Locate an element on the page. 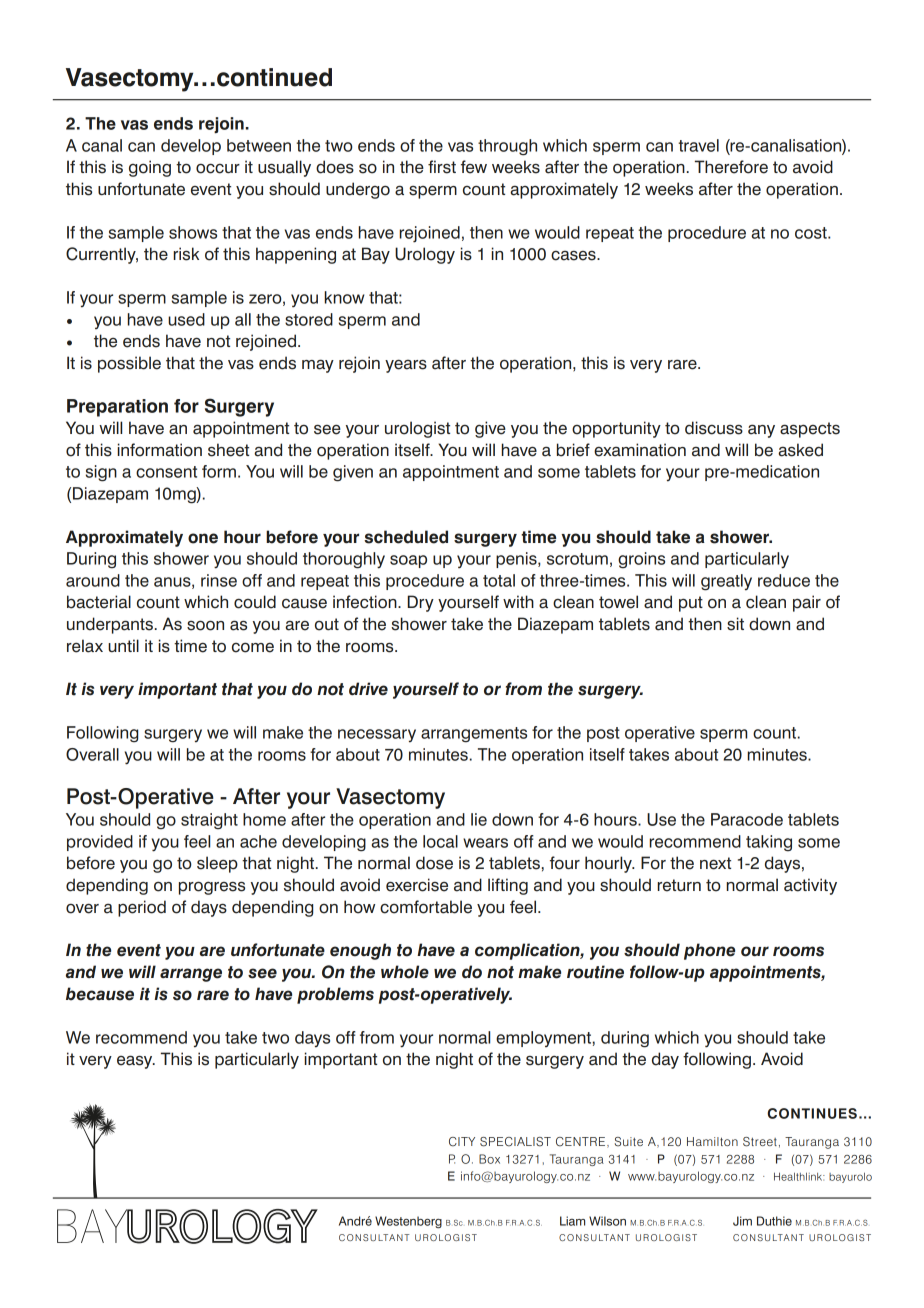 The width and height of the image is (924, 1308). Therefore is located at coordinates (731, 167).
